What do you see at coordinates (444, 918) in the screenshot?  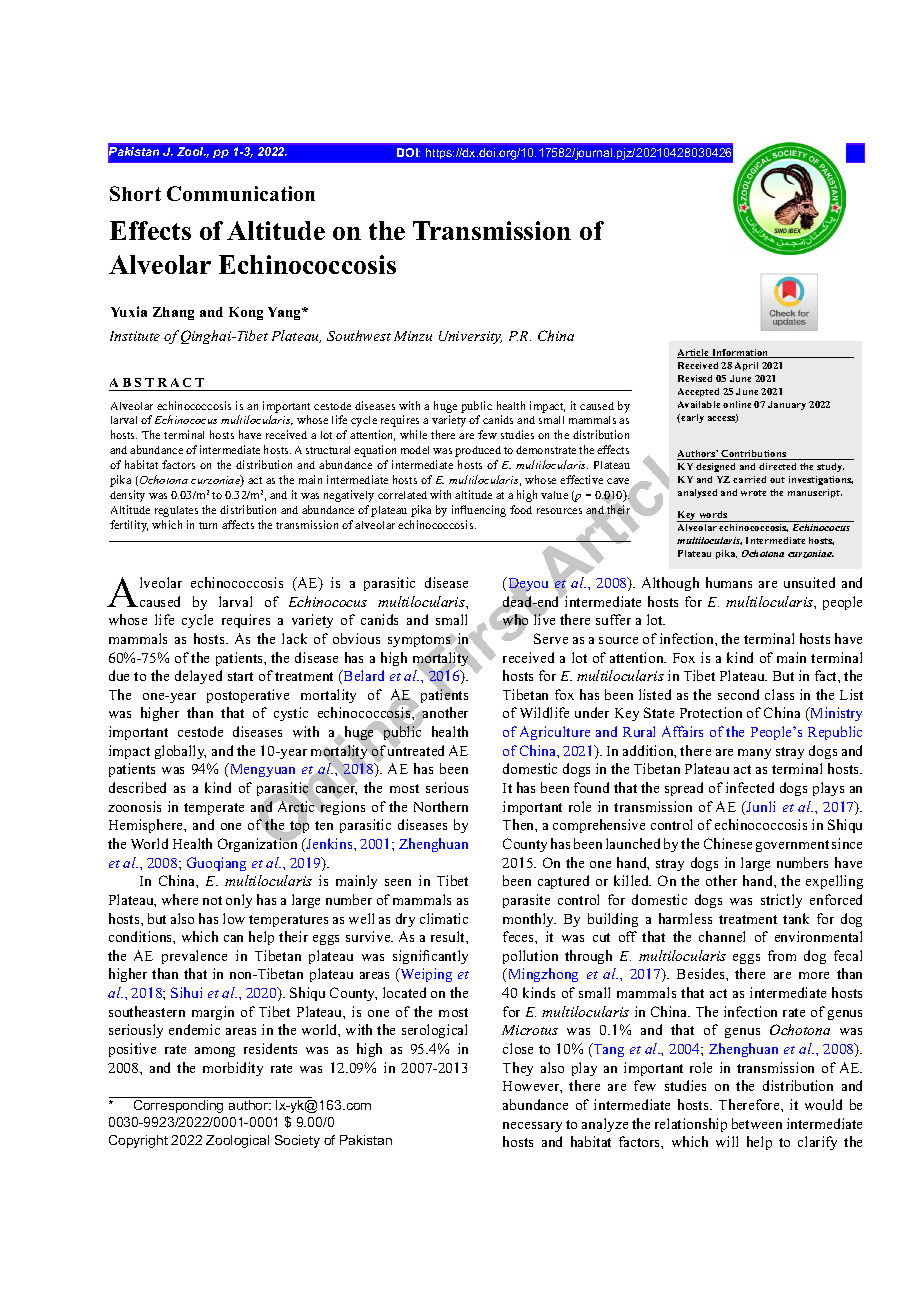 I see `climatic` at bounding box center [444, 918].
